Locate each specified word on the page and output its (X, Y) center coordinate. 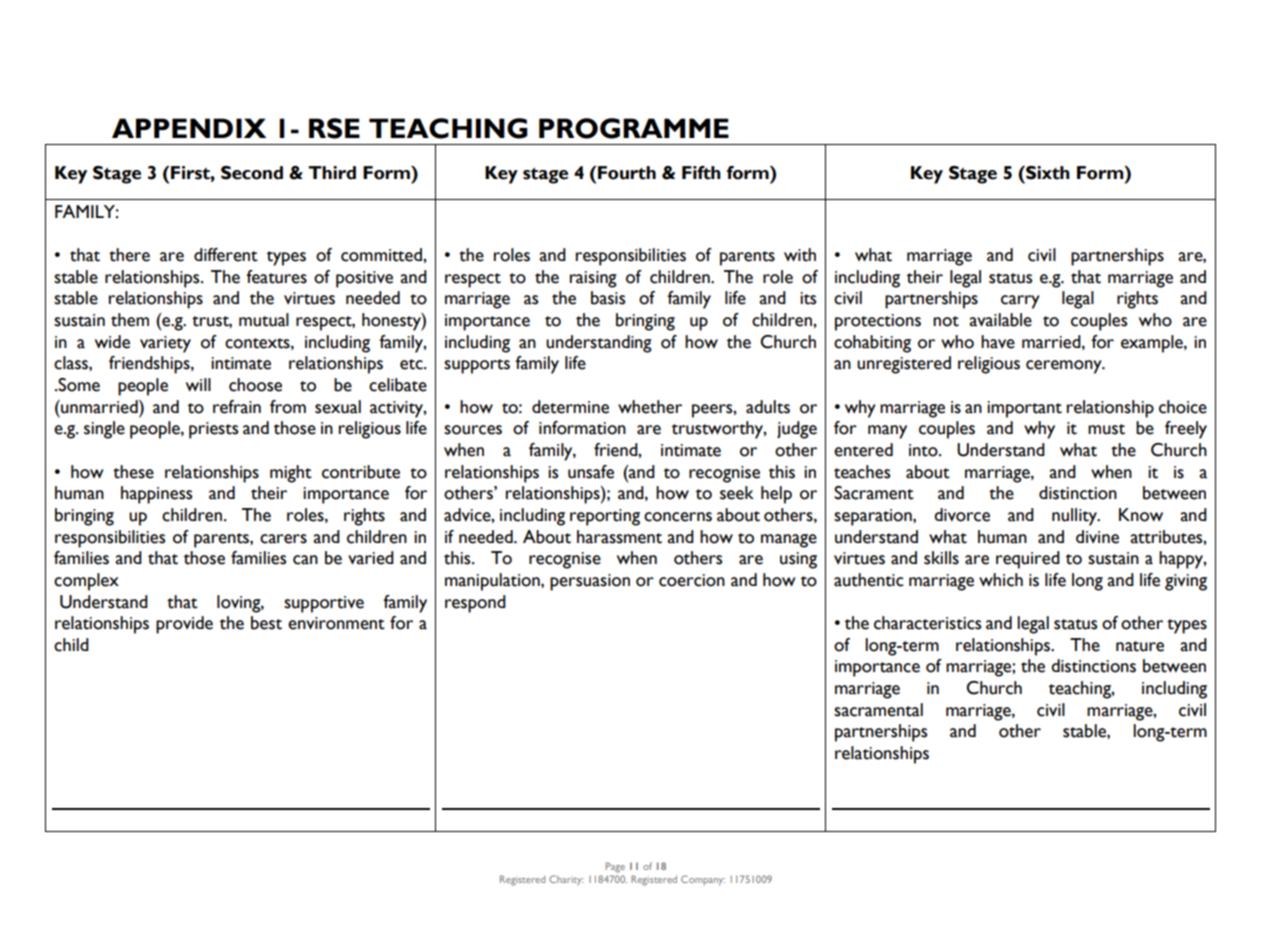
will (198, 384)
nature (1140, 646)
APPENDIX (189, 128)
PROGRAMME (634, 128)
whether (650, 407)
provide (184, 625)
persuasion (590, 582)
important (1024, 409)
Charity (566, 880)
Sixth (1047, 173)
